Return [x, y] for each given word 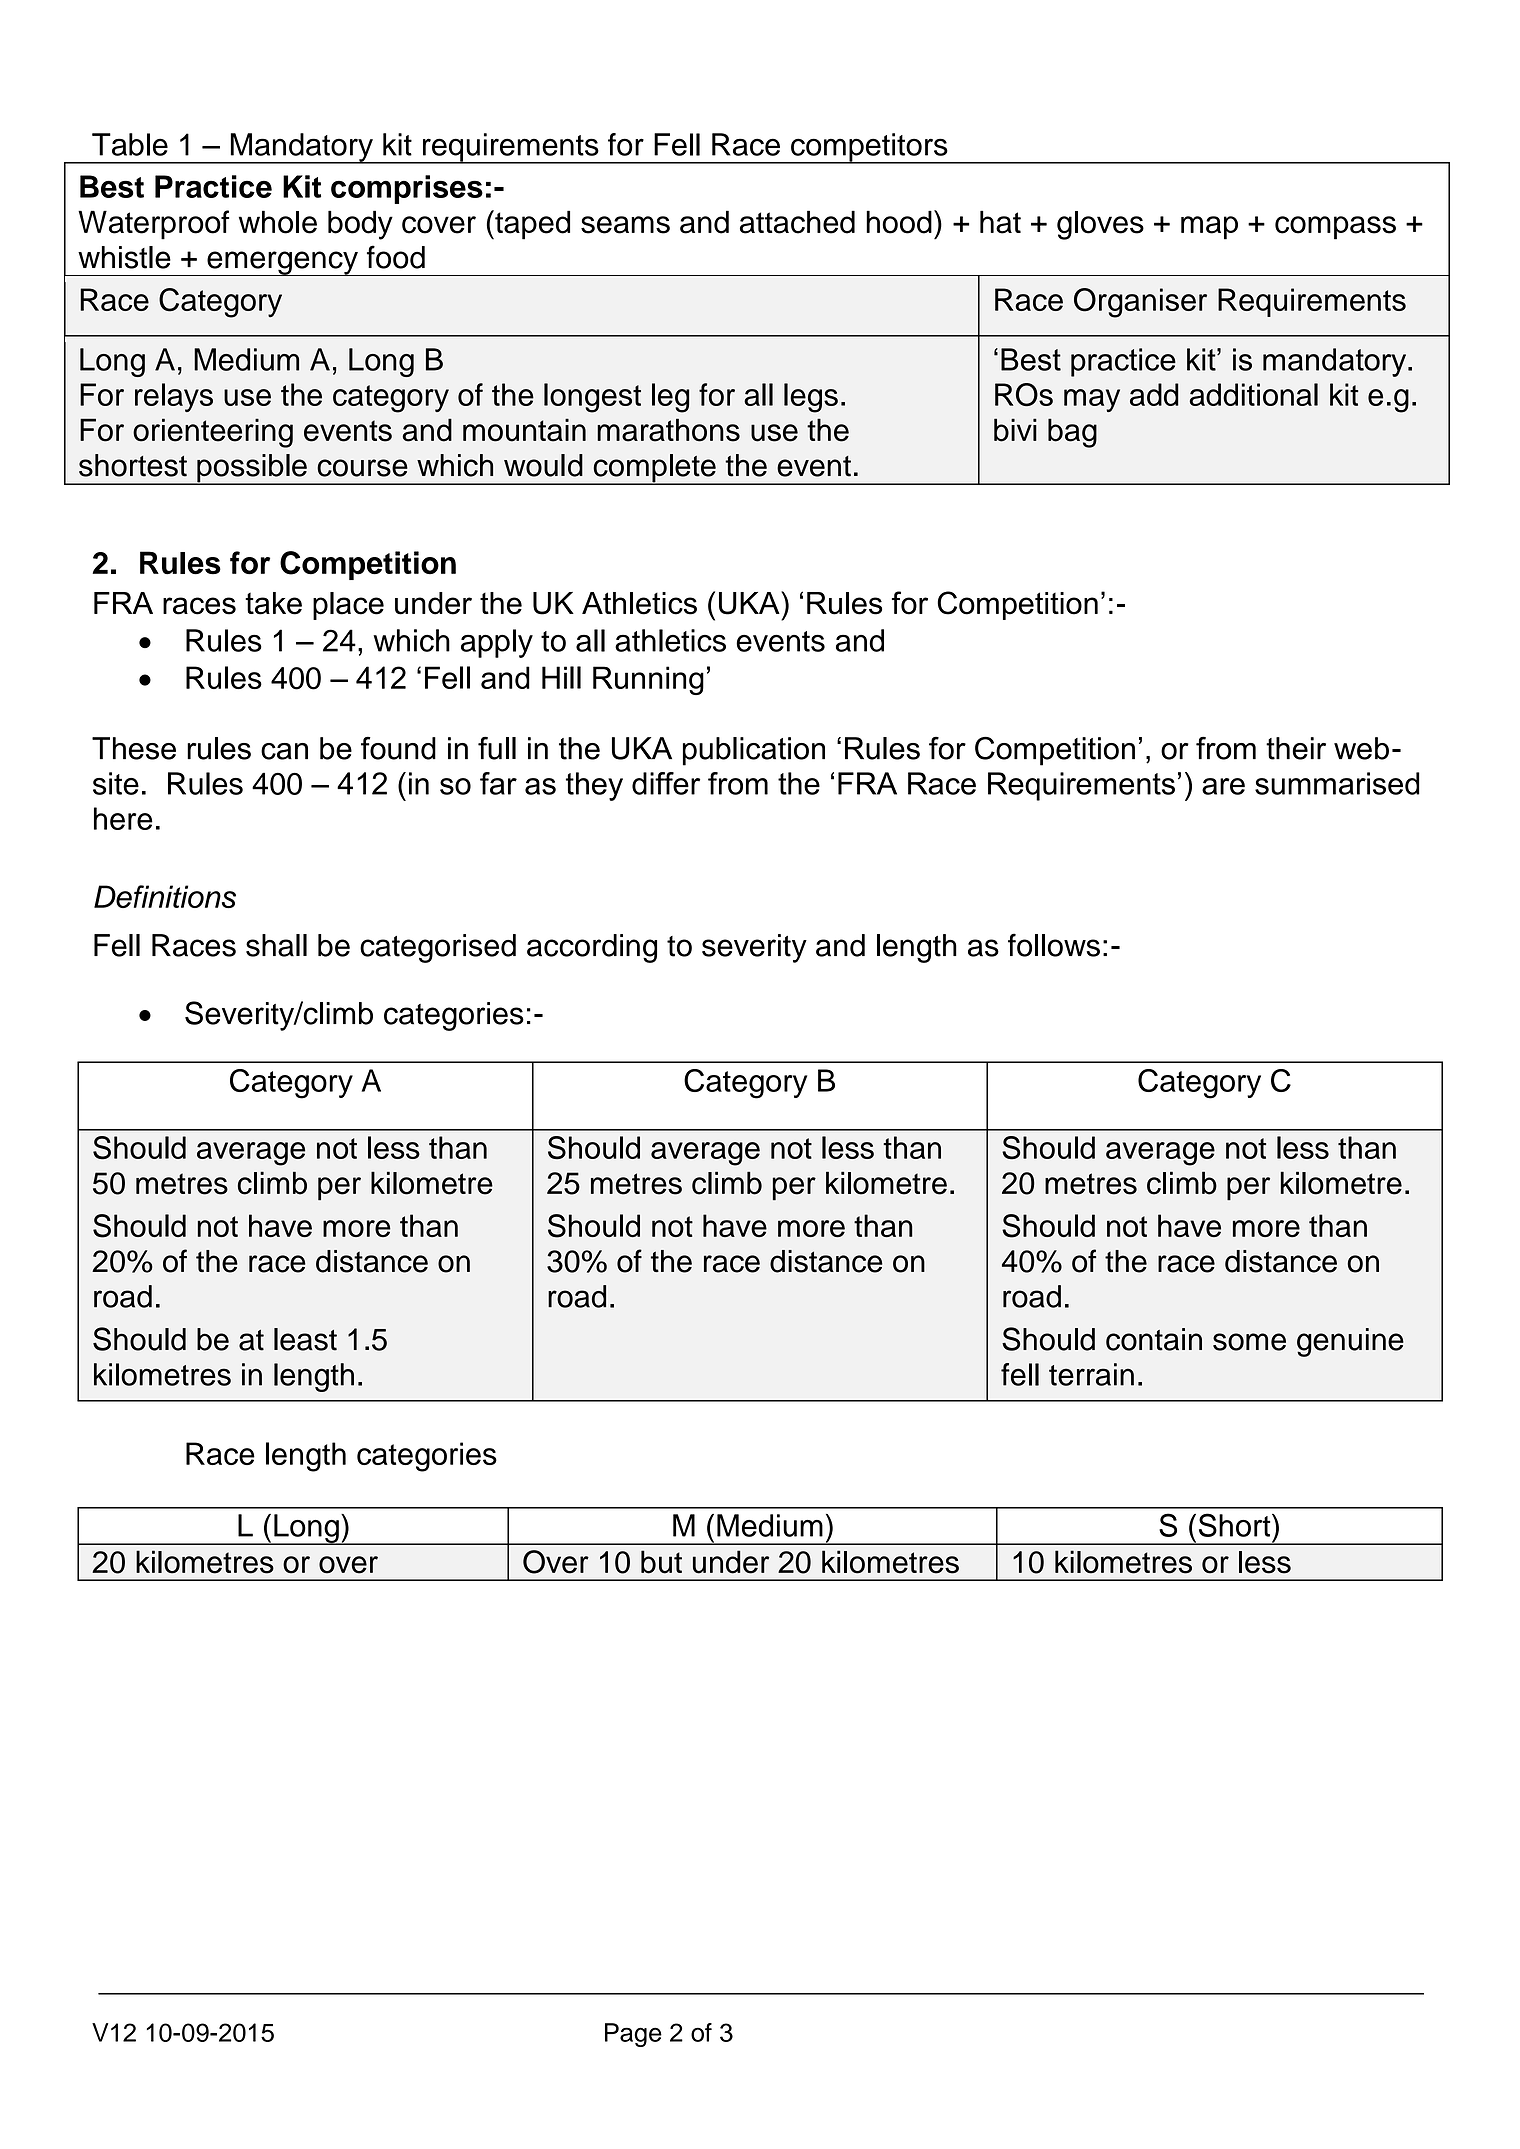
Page [633, 2035]
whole [278, 222]
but [661, 1562]
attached [797, 222]
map [1209, 228]
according [592, 948]
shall [276, 945]
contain [1154, 1339]
